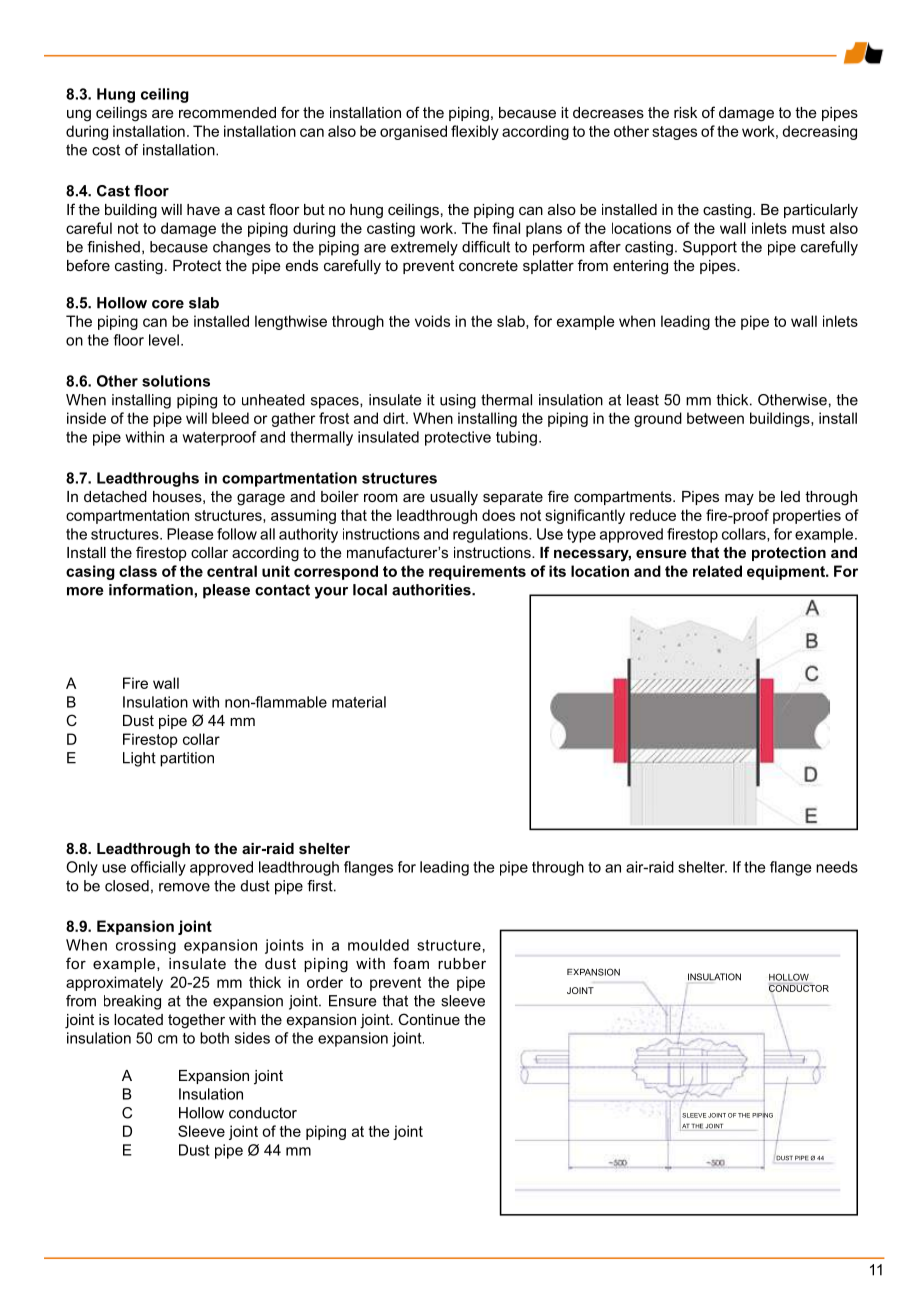 This screenshot has width=924, height=1308. What do you see at coordinates (674, 133) in the screenshot?
I see `stages` at bounding box center [674, 133].
